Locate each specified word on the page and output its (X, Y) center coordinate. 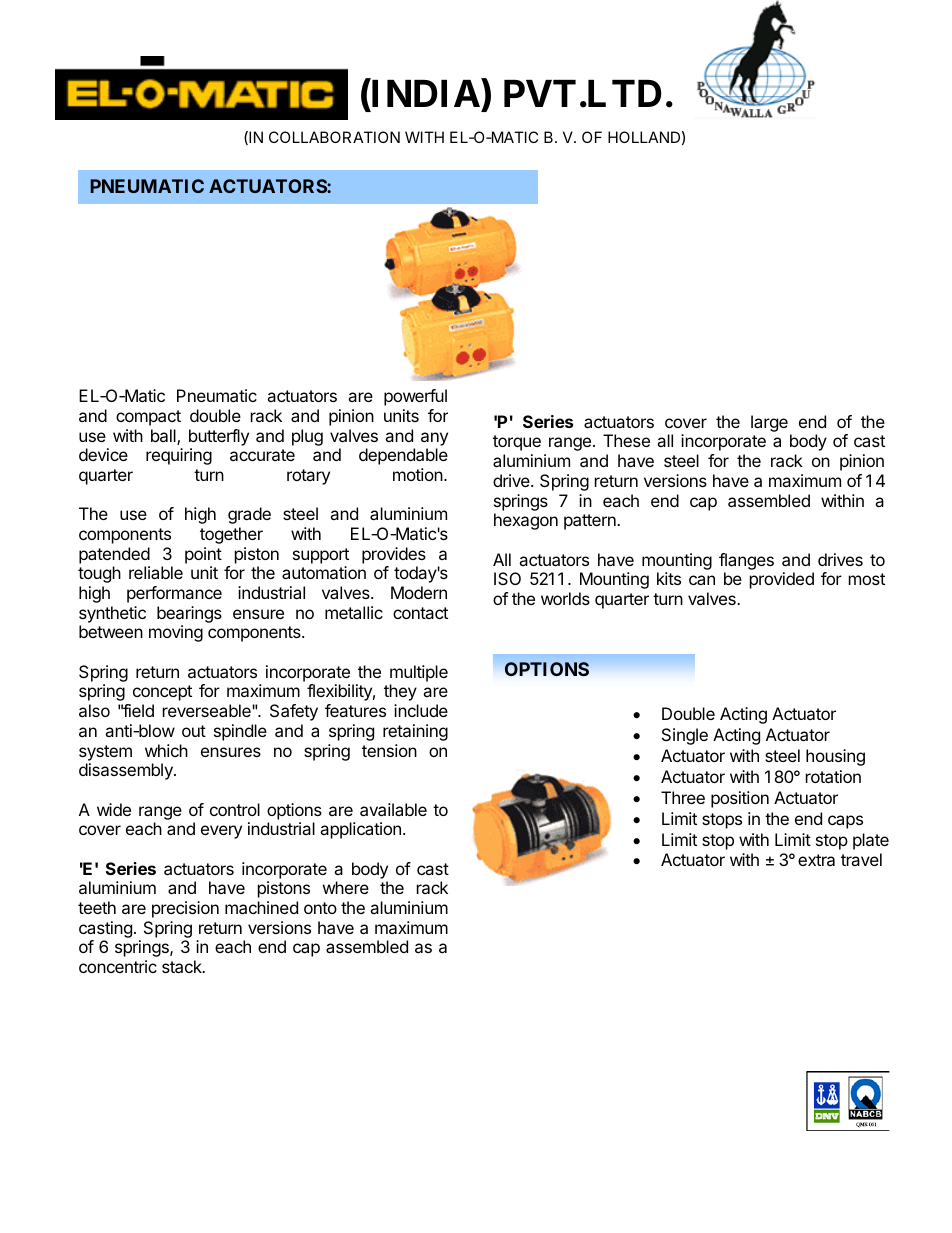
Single (685, 736)
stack (183, 966)
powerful (415, 397)
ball (164, 437)
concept (162, 693)
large (769, 423)
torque (517, 443)
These (626, 440)
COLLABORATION (334, 137)
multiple (419, 673)
